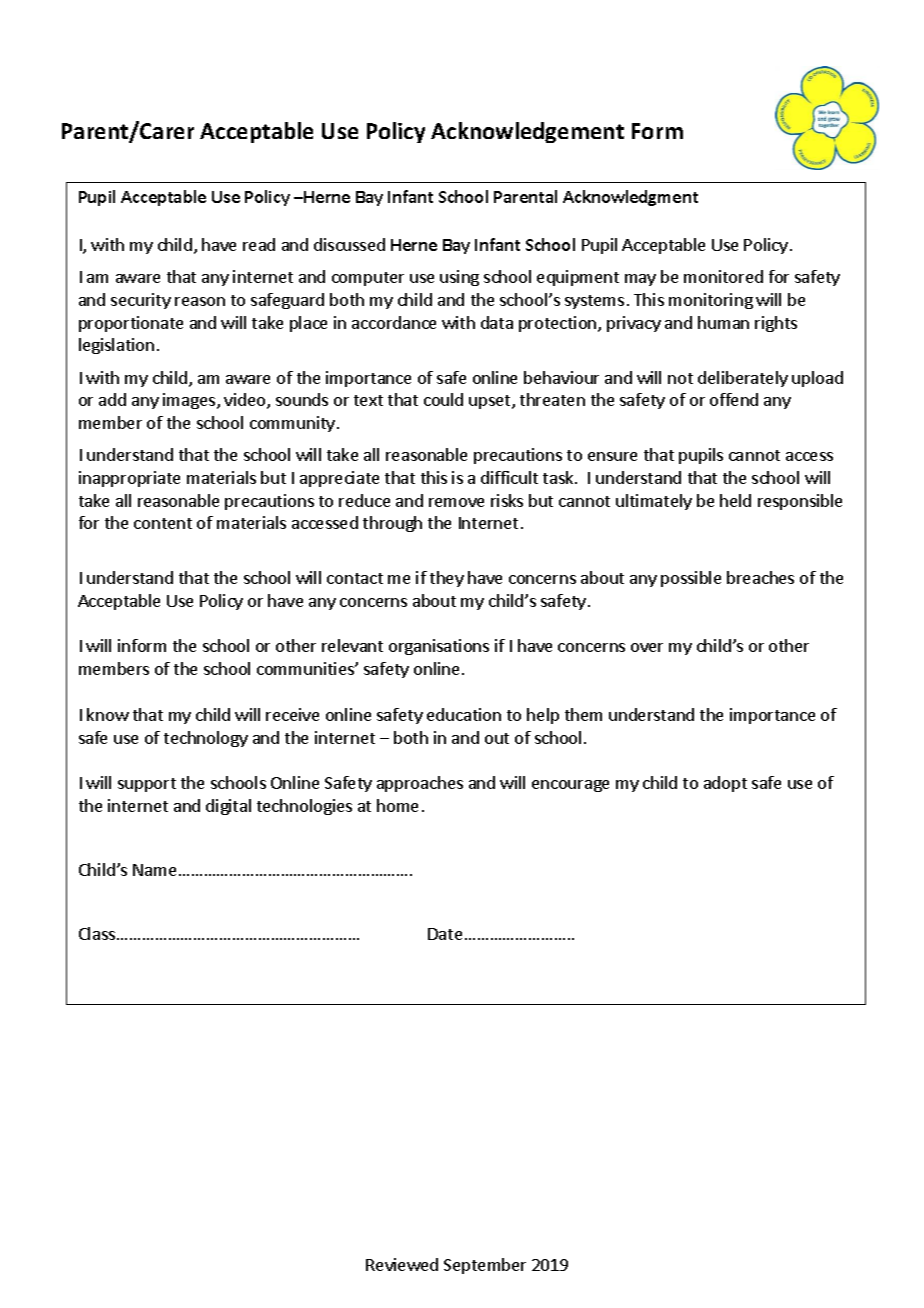 The image size is (924, 1308). I want to click on security, so click(141, 301).
